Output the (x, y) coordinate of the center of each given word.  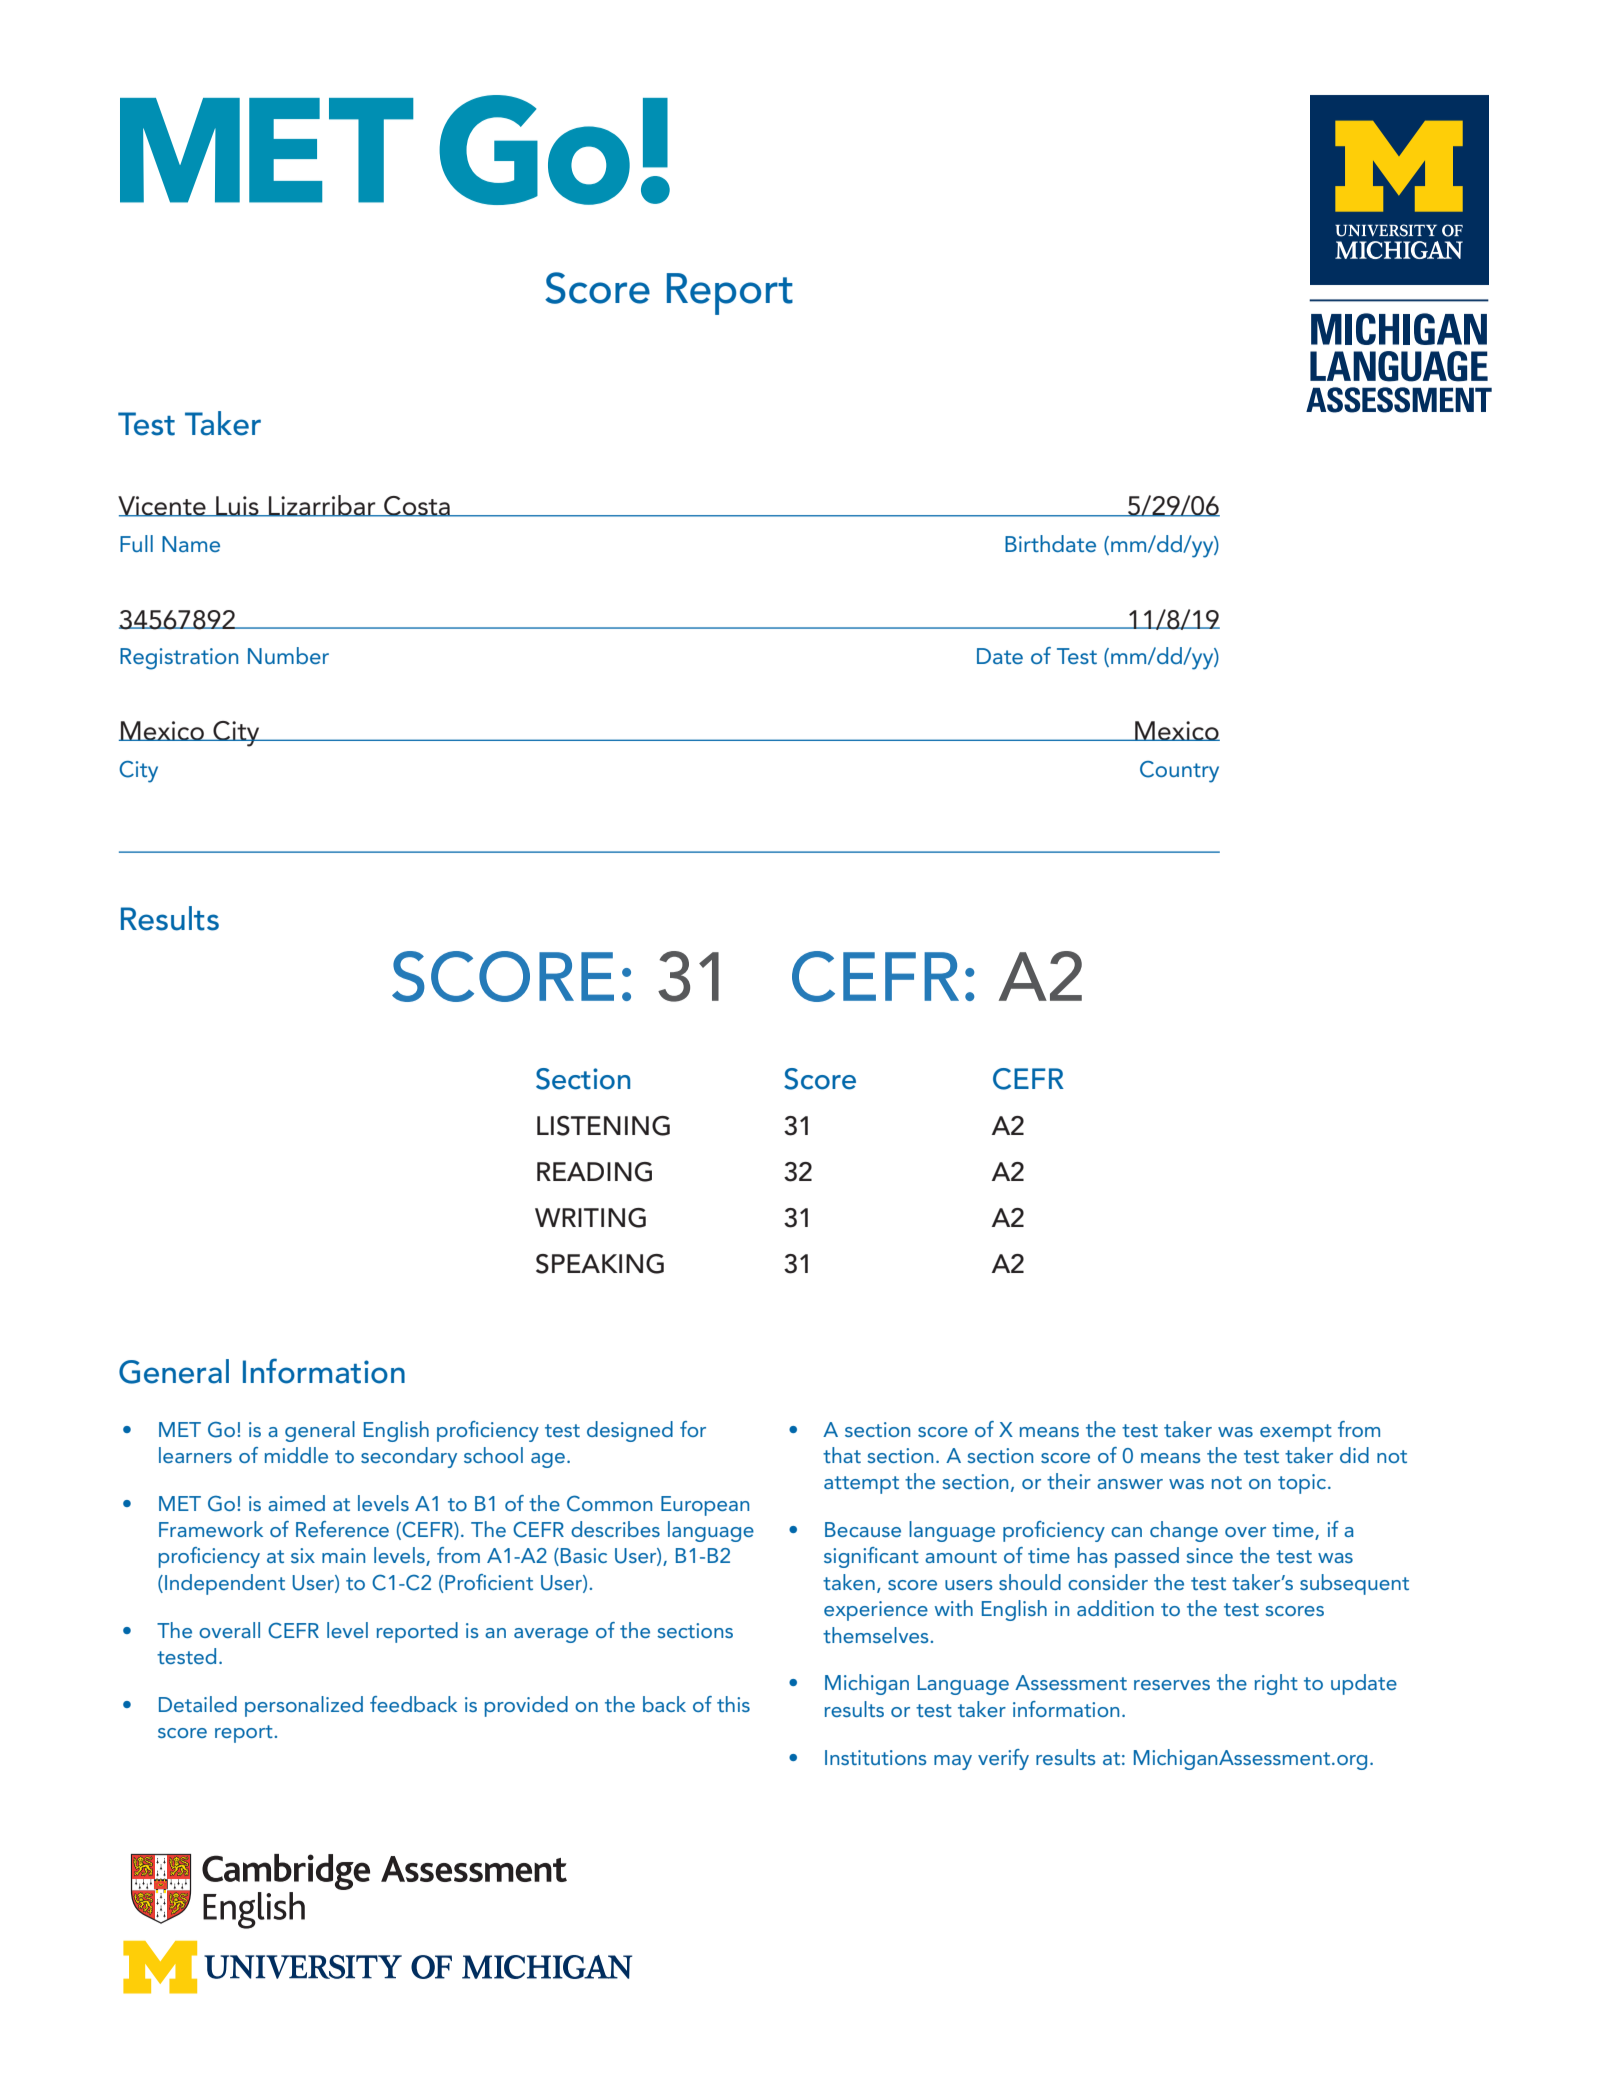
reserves (1172, 1685)
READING (594, 1172)
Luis (237, 506)
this (733, 1704)
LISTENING (603, 1126)
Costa (417, 506)
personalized (304, 1706)
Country (1179, 772)
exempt (1296, 1433)
